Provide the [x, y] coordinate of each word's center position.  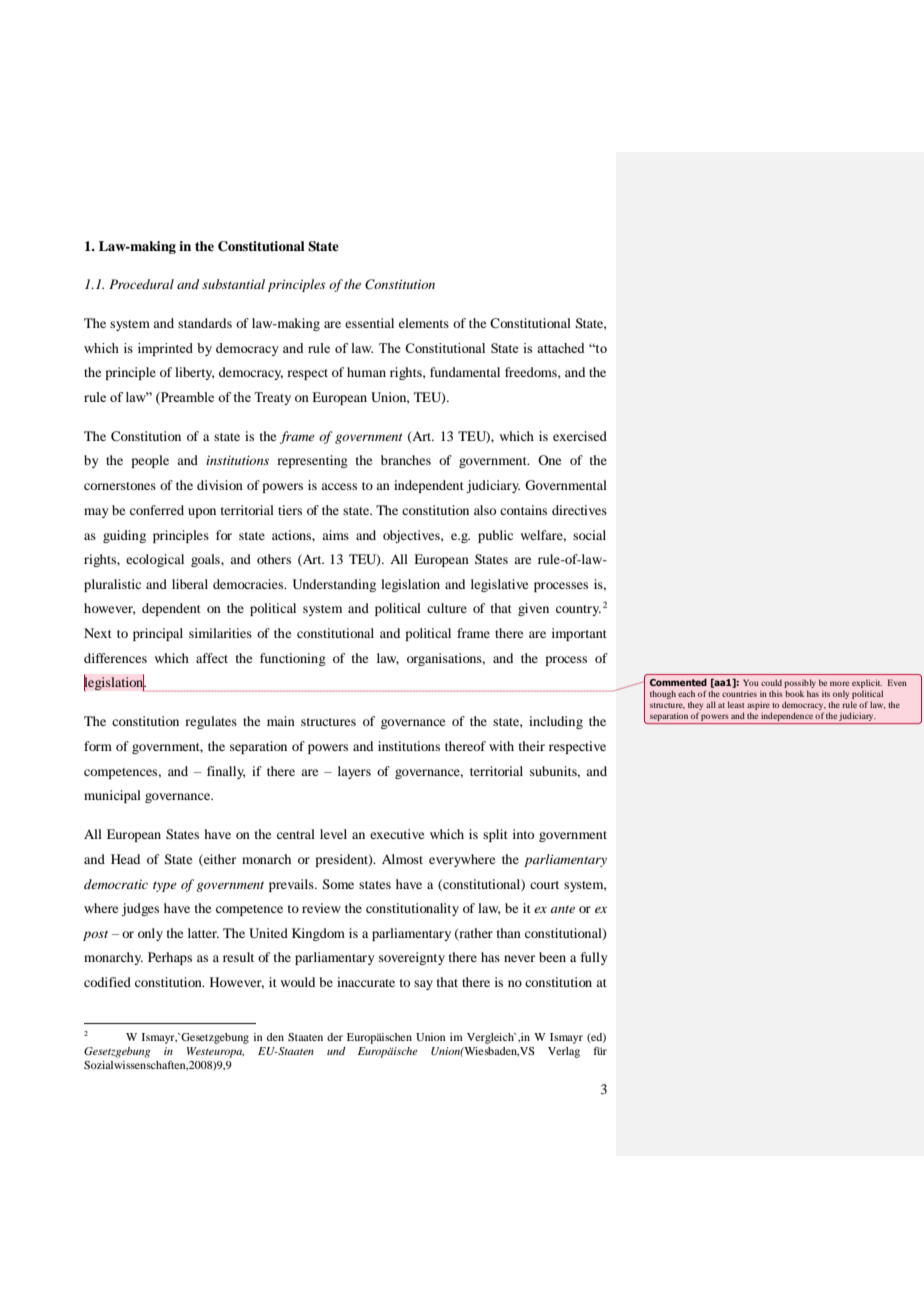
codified [107, 982]
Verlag [564, 1052]
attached [560, 348]
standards [205, 323]
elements [424, 323]
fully [594, 958]
